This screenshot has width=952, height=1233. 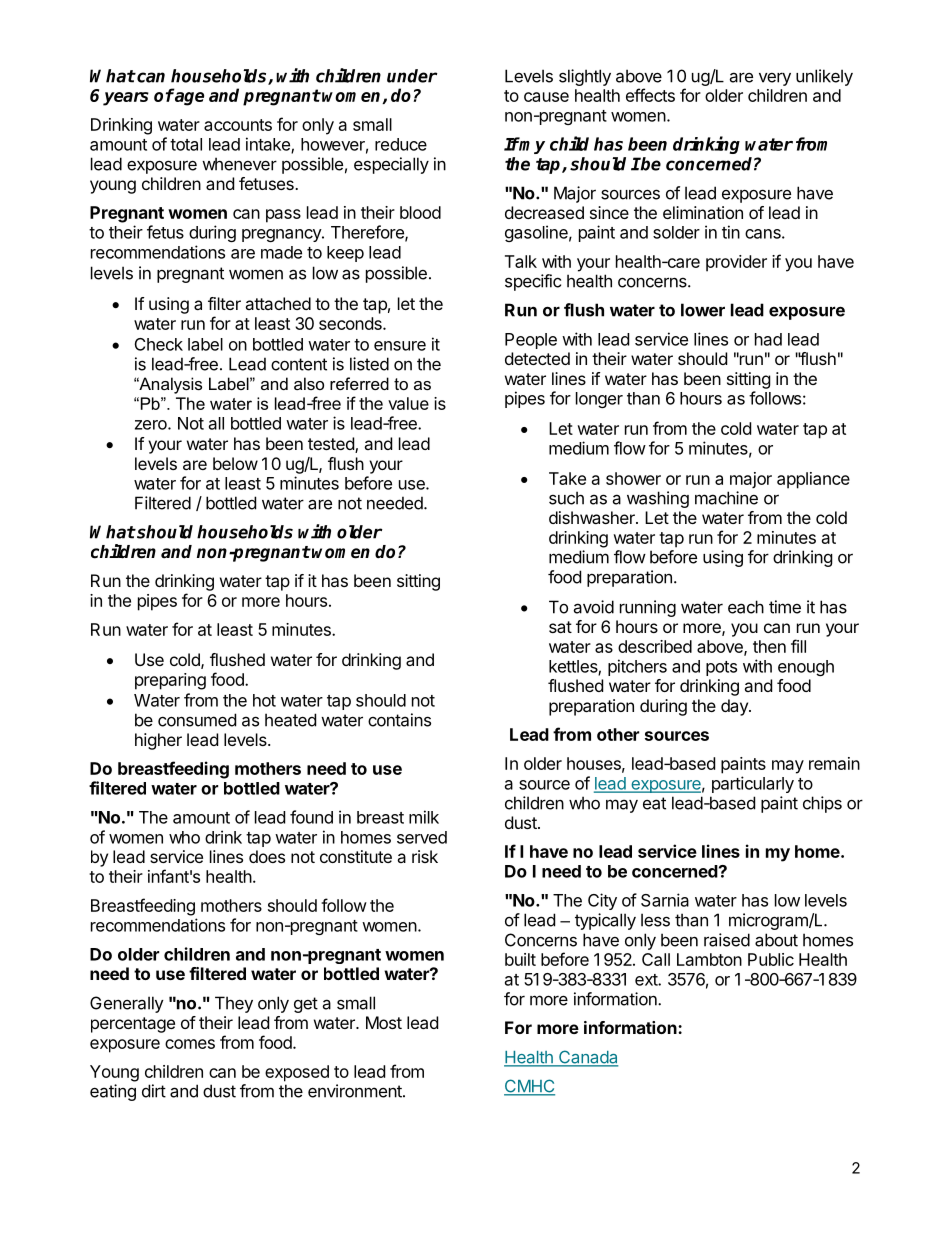 What do you see at coordinates (238, 125) in the screenshot?
I see `accounts` at bounding box center [238, 125].
